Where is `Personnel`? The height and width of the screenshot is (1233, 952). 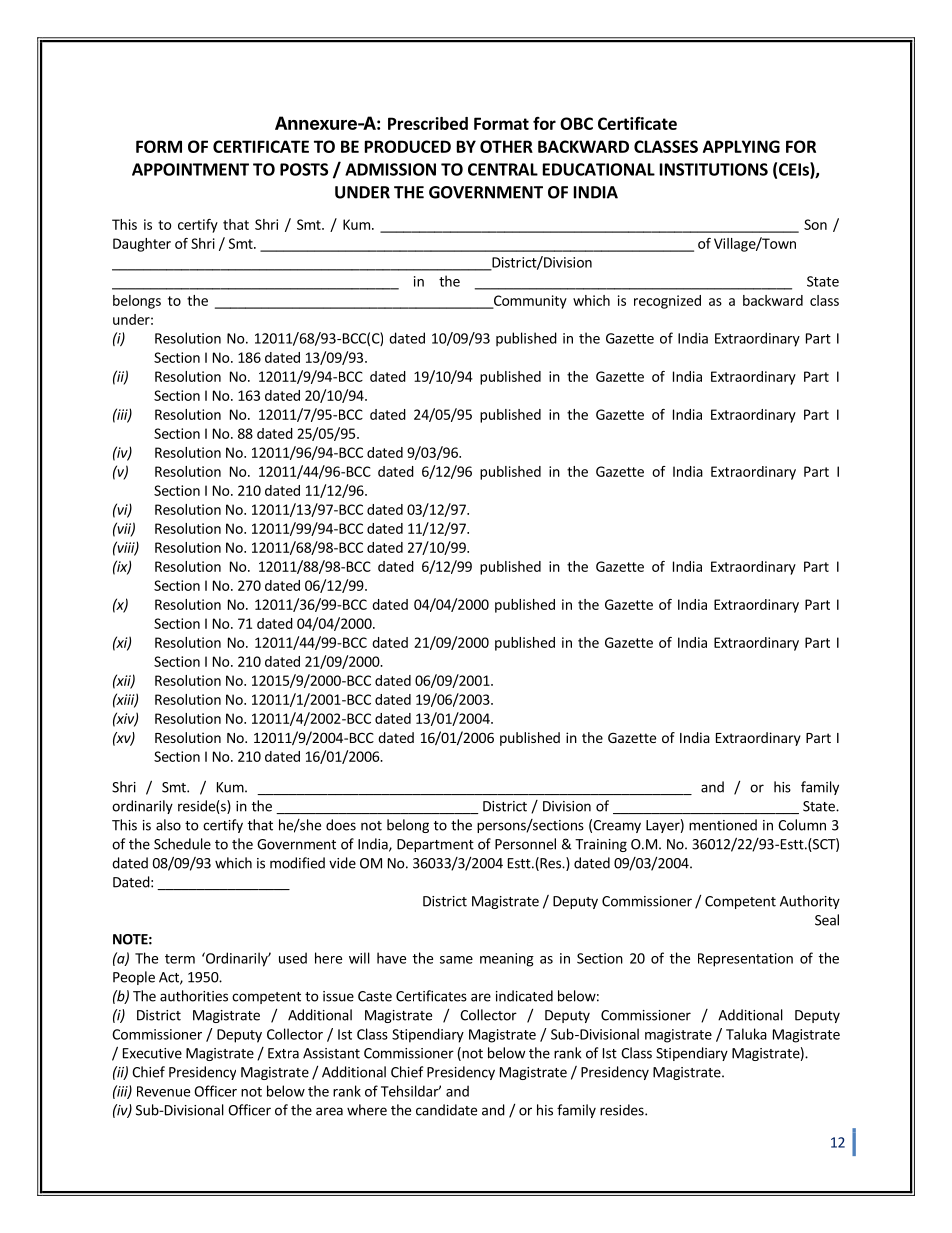 Personnel is located at coordinates (525, 844).
